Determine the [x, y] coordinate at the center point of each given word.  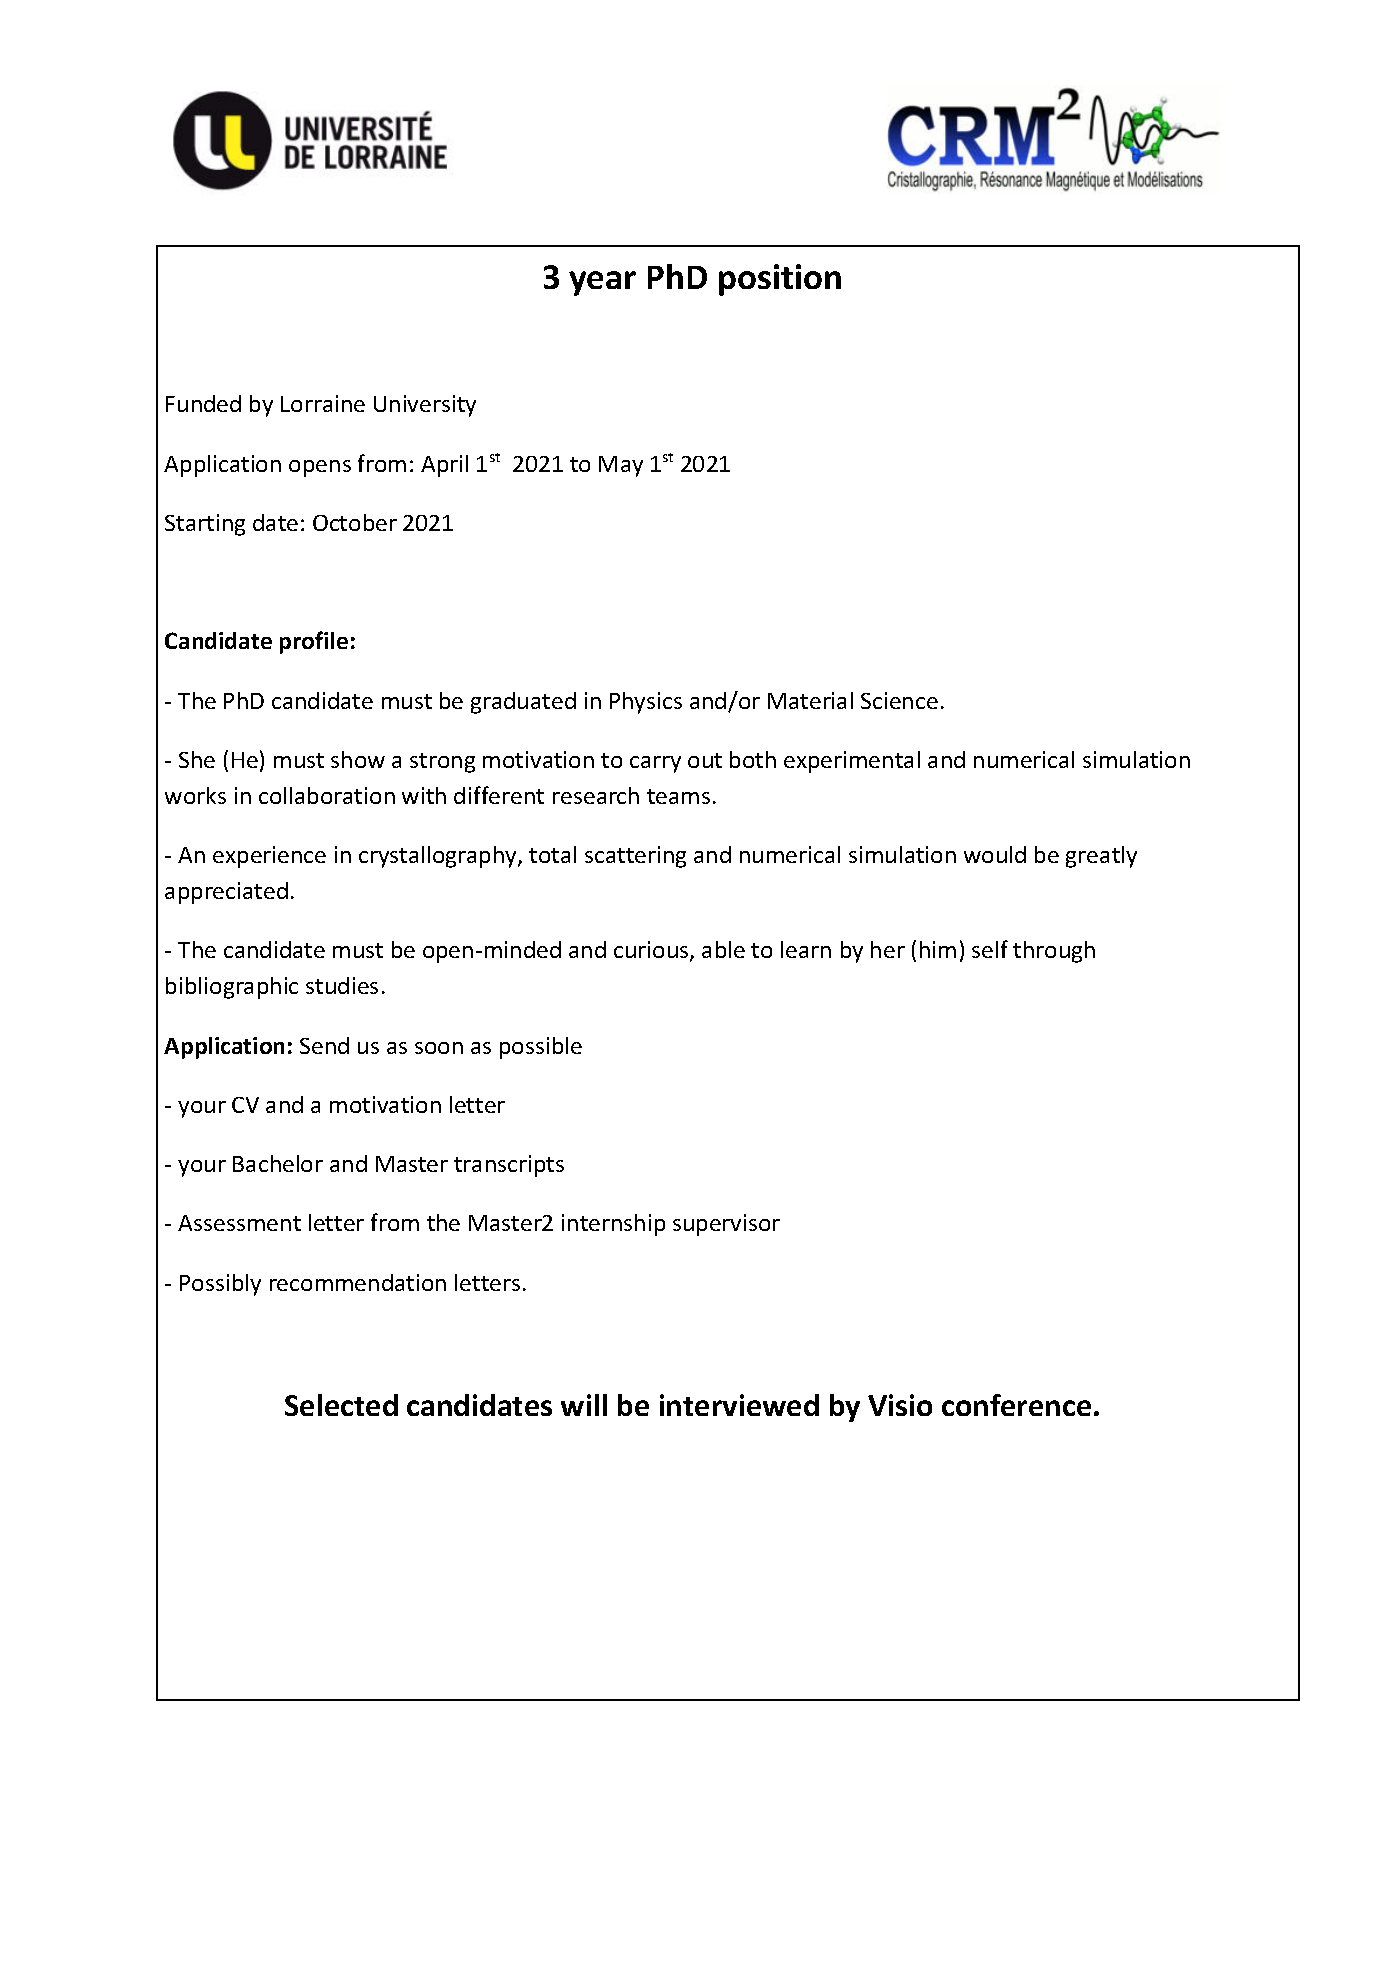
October [355, 522]
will [584, 1405]
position [780, 280]
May [621, 466]
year [602, 283]
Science [899, 700]
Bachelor [278, 1163]
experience [269, 857]
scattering [635, 857]
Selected [341, 1405]
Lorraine [323, 403]
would [995, 854]
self [990, 949]
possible [541, 1048]
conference [1016, 1405]
